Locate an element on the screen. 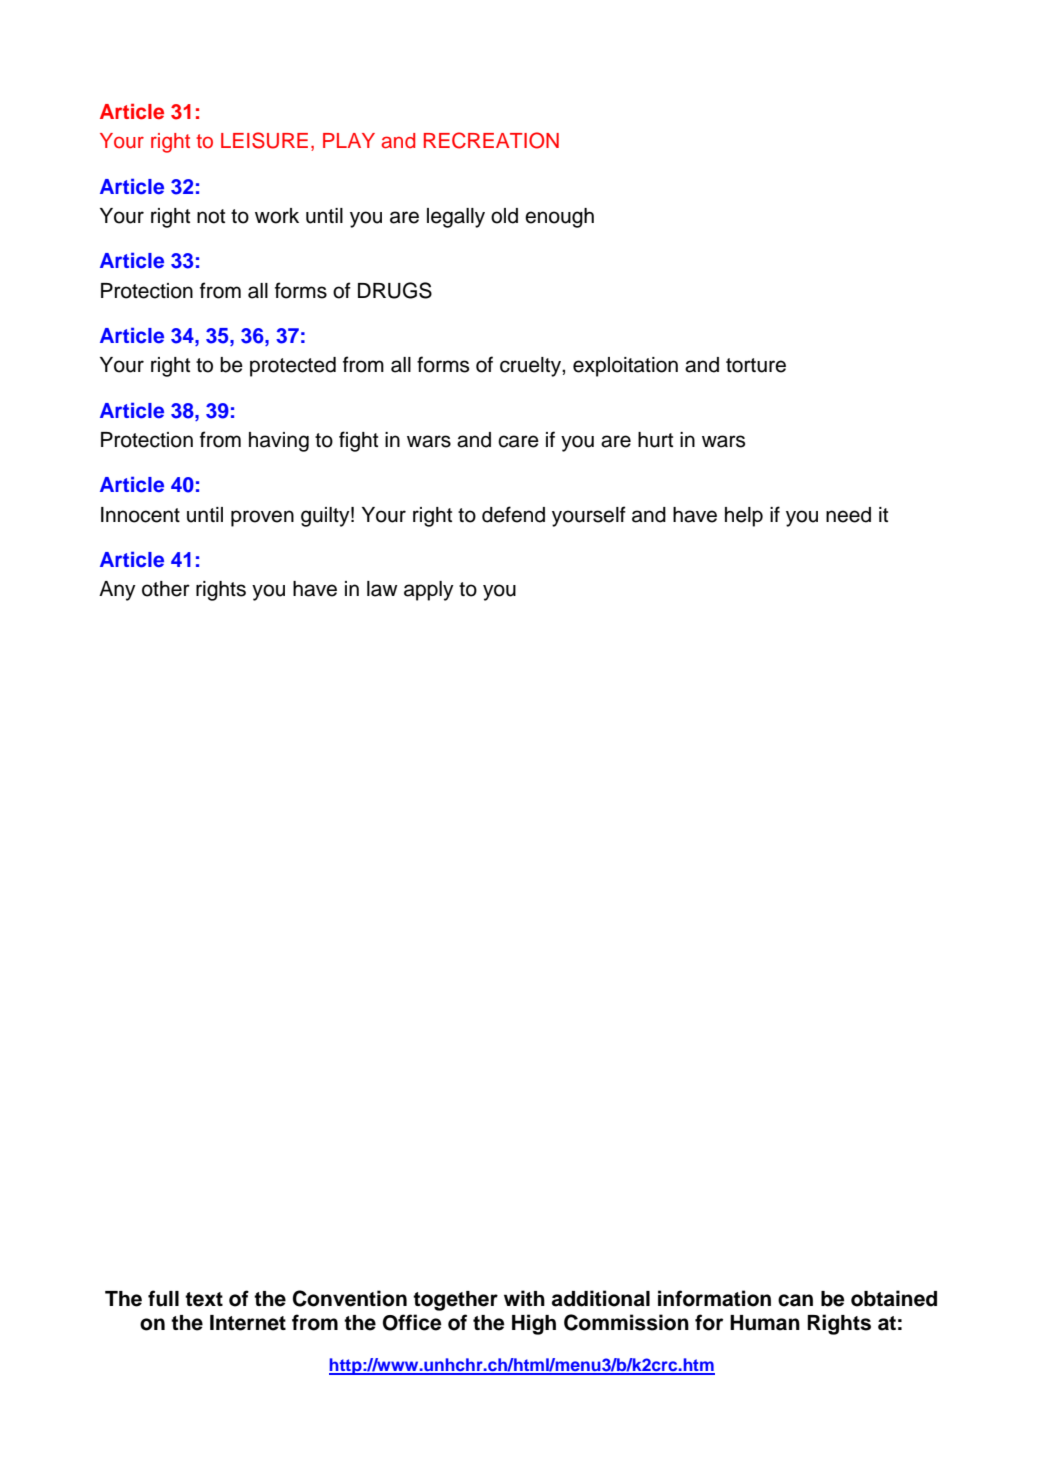 The image size is (1043, 1476). other is located at coordinates (166, 589).
